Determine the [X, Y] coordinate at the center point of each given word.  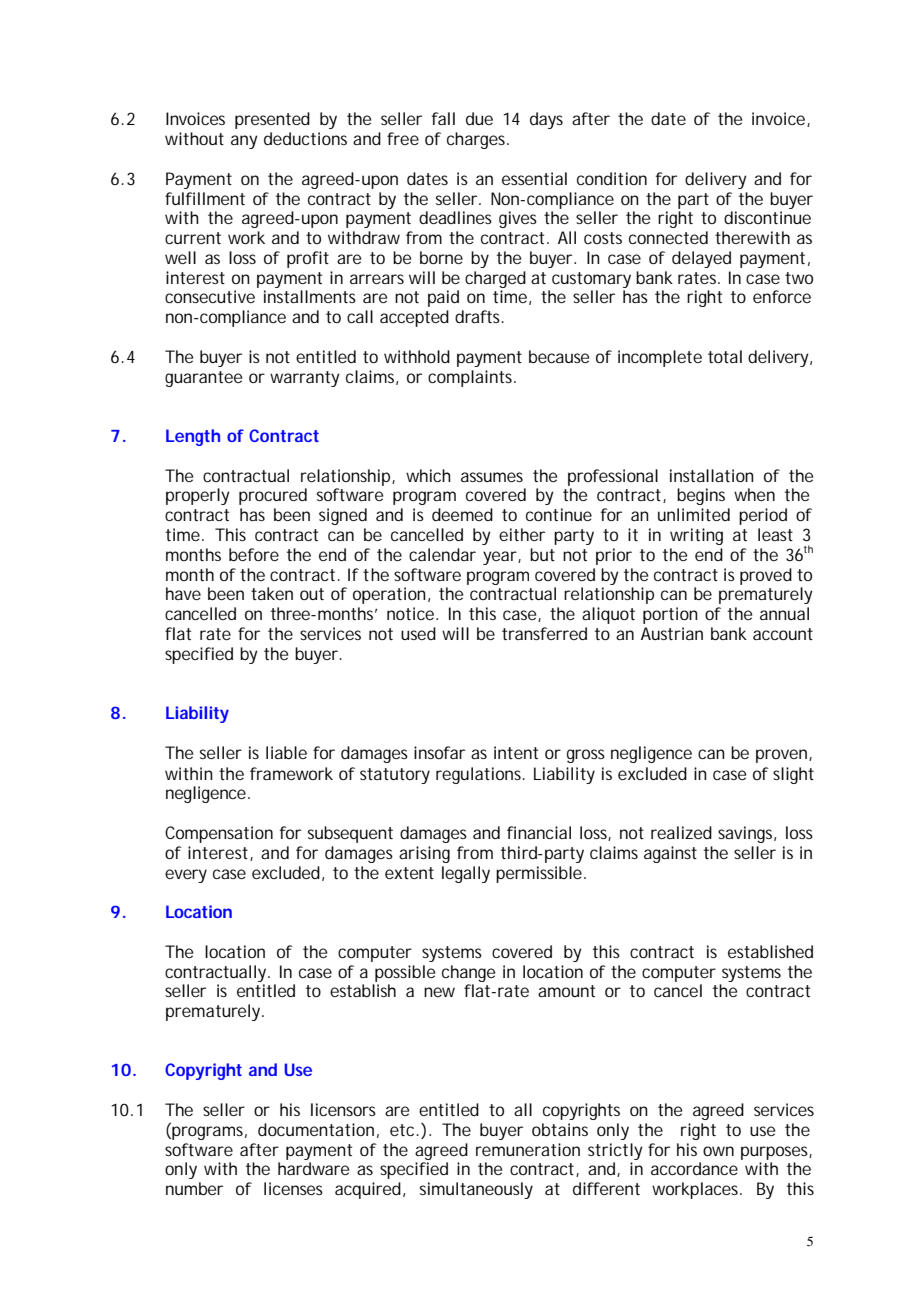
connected [668, 237]
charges [478, 140]
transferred [544, 633]
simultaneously [476, 1190]
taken [272, 593]
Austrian [672, 633]
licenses [293, 1188]
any [244, 142]
